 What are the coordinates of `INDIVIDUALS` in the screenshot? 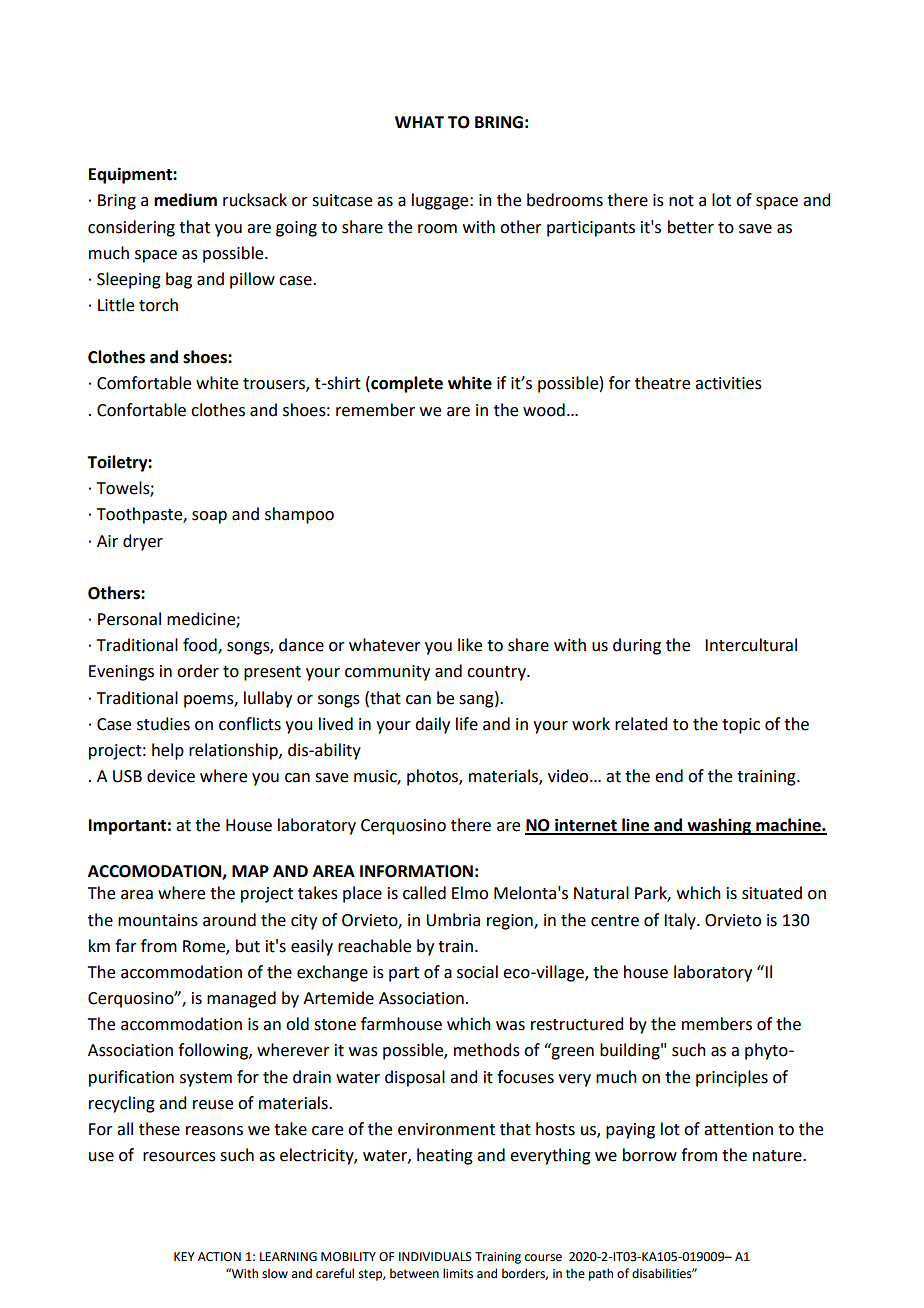 It's located at (435, 1257).
